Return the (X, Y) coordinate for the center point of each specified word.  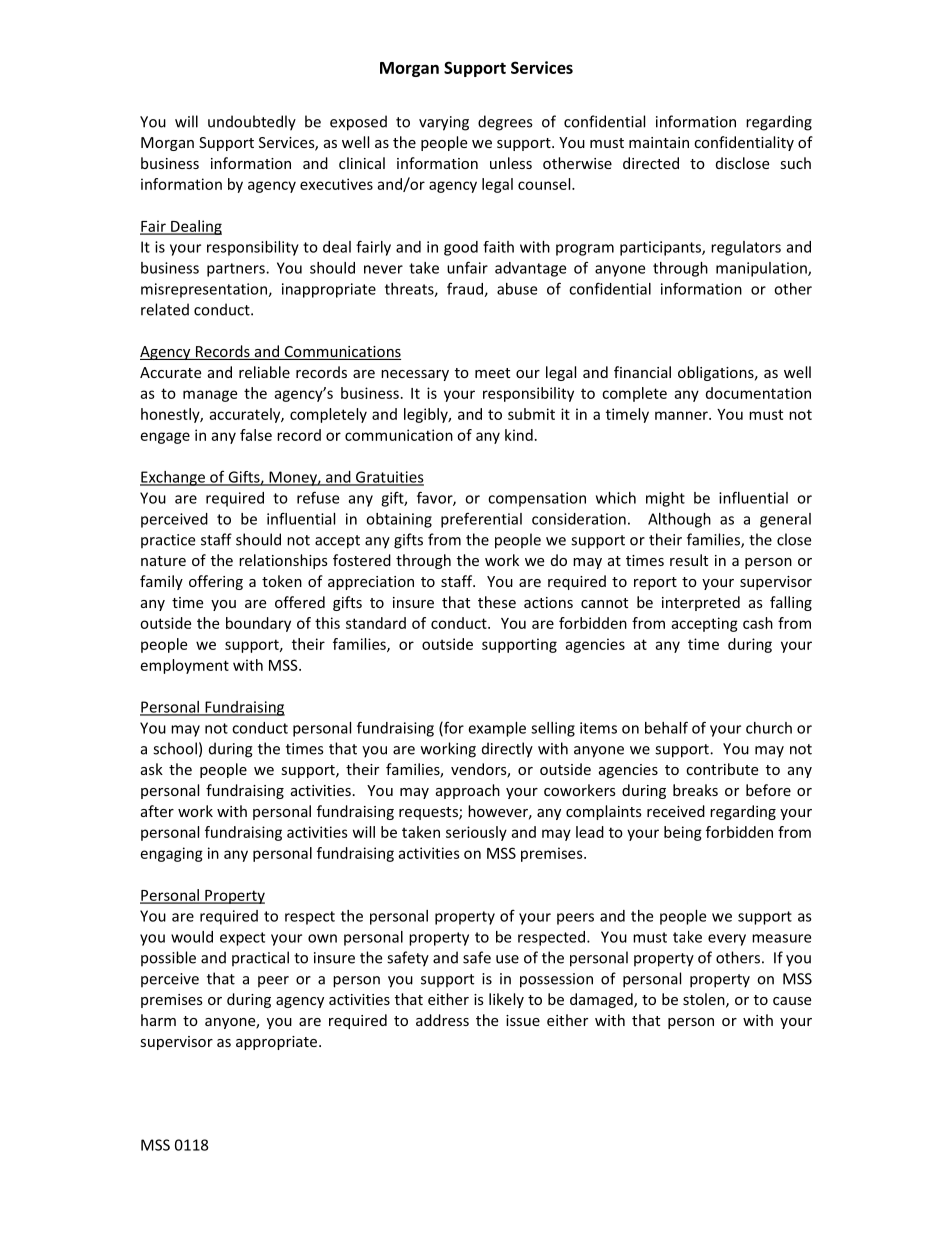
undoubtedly (252, 123)
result (689, 560)
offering (216, 582)
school (175, 748)
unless (511, 163)
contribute (722, 769)
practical (260, 959)
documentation (758, 393)
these (497, 602)
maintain (659, 142)
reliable (264, 372)
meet (492, 373)
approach (468, 791)
